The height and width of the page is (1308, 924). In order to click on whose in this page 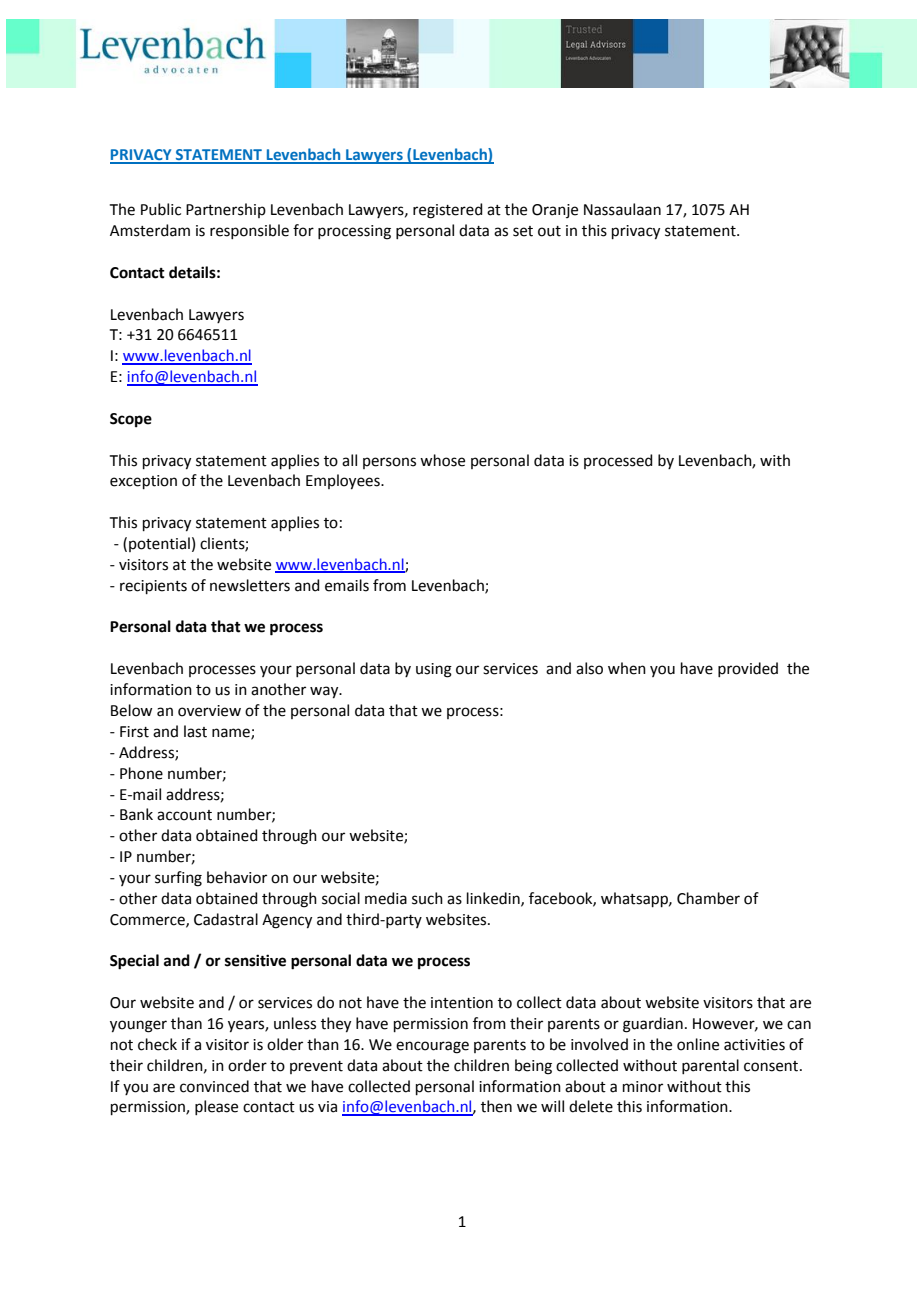, I will do `click(442, 460)`.
